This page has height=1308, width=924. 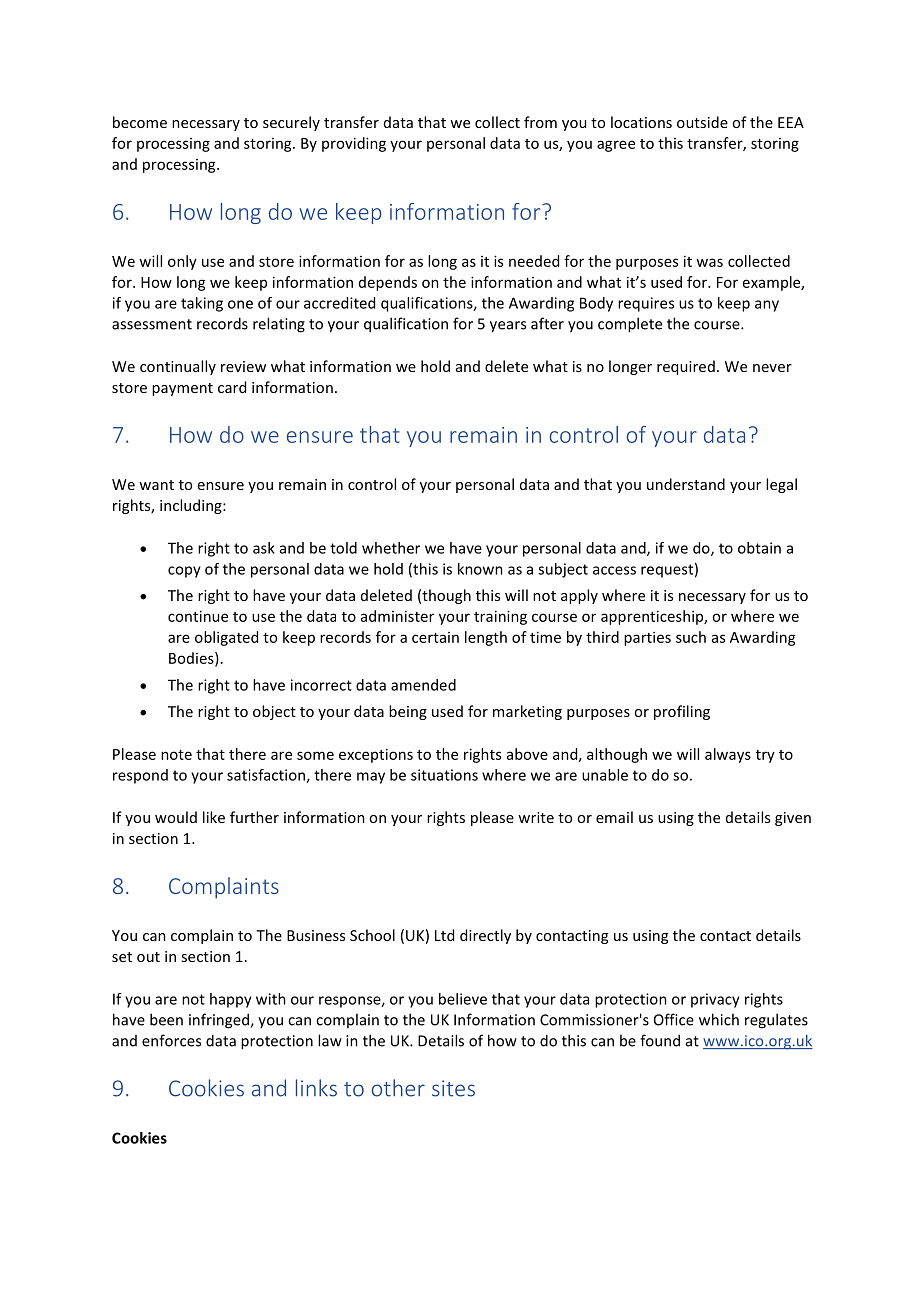 What do you see at coordinates (691, 637) in the page?
I see `such` at bounding box center [691, 637].
